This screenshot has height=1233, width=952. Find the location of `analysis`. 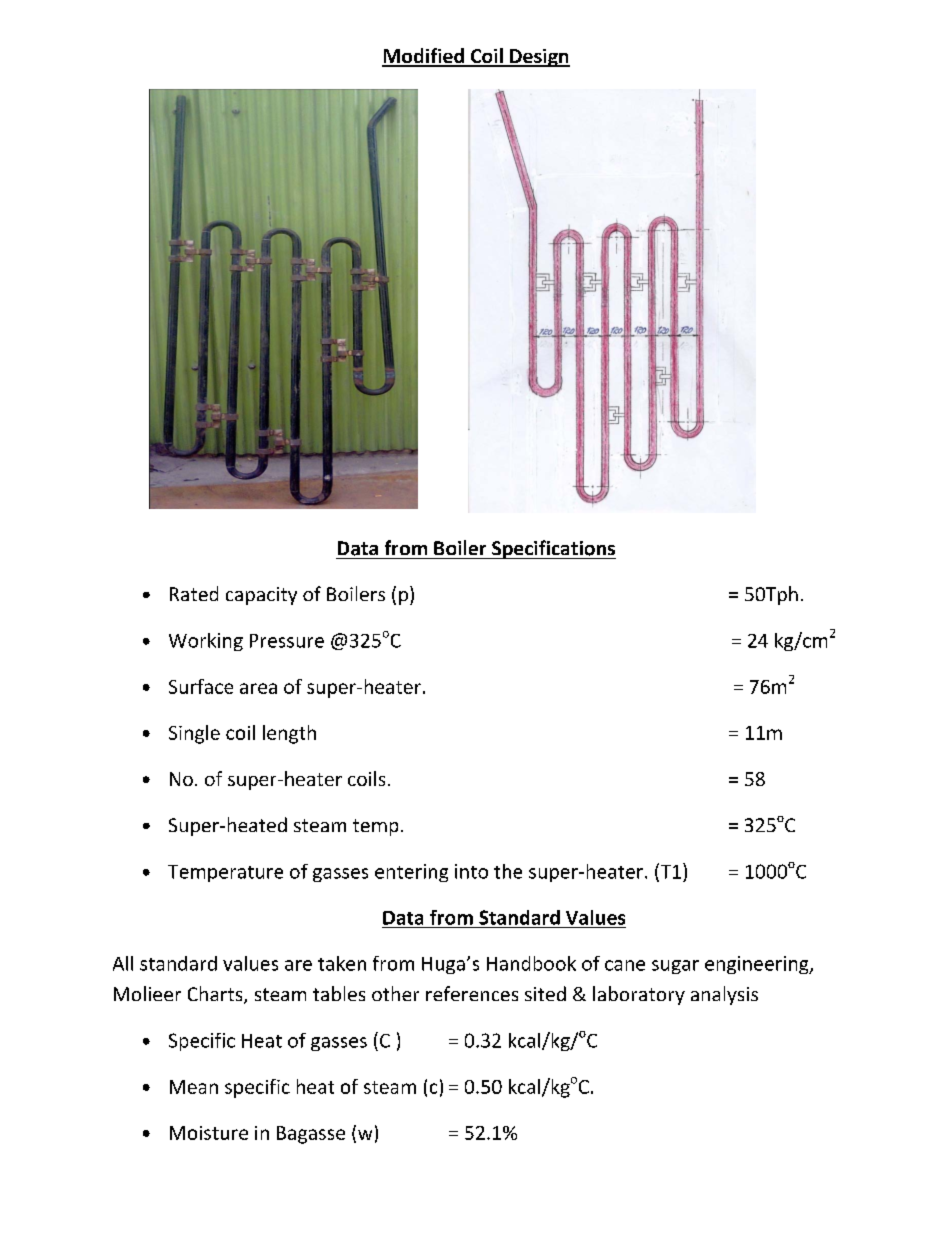

analysis is located at coordinates (724, 995).
